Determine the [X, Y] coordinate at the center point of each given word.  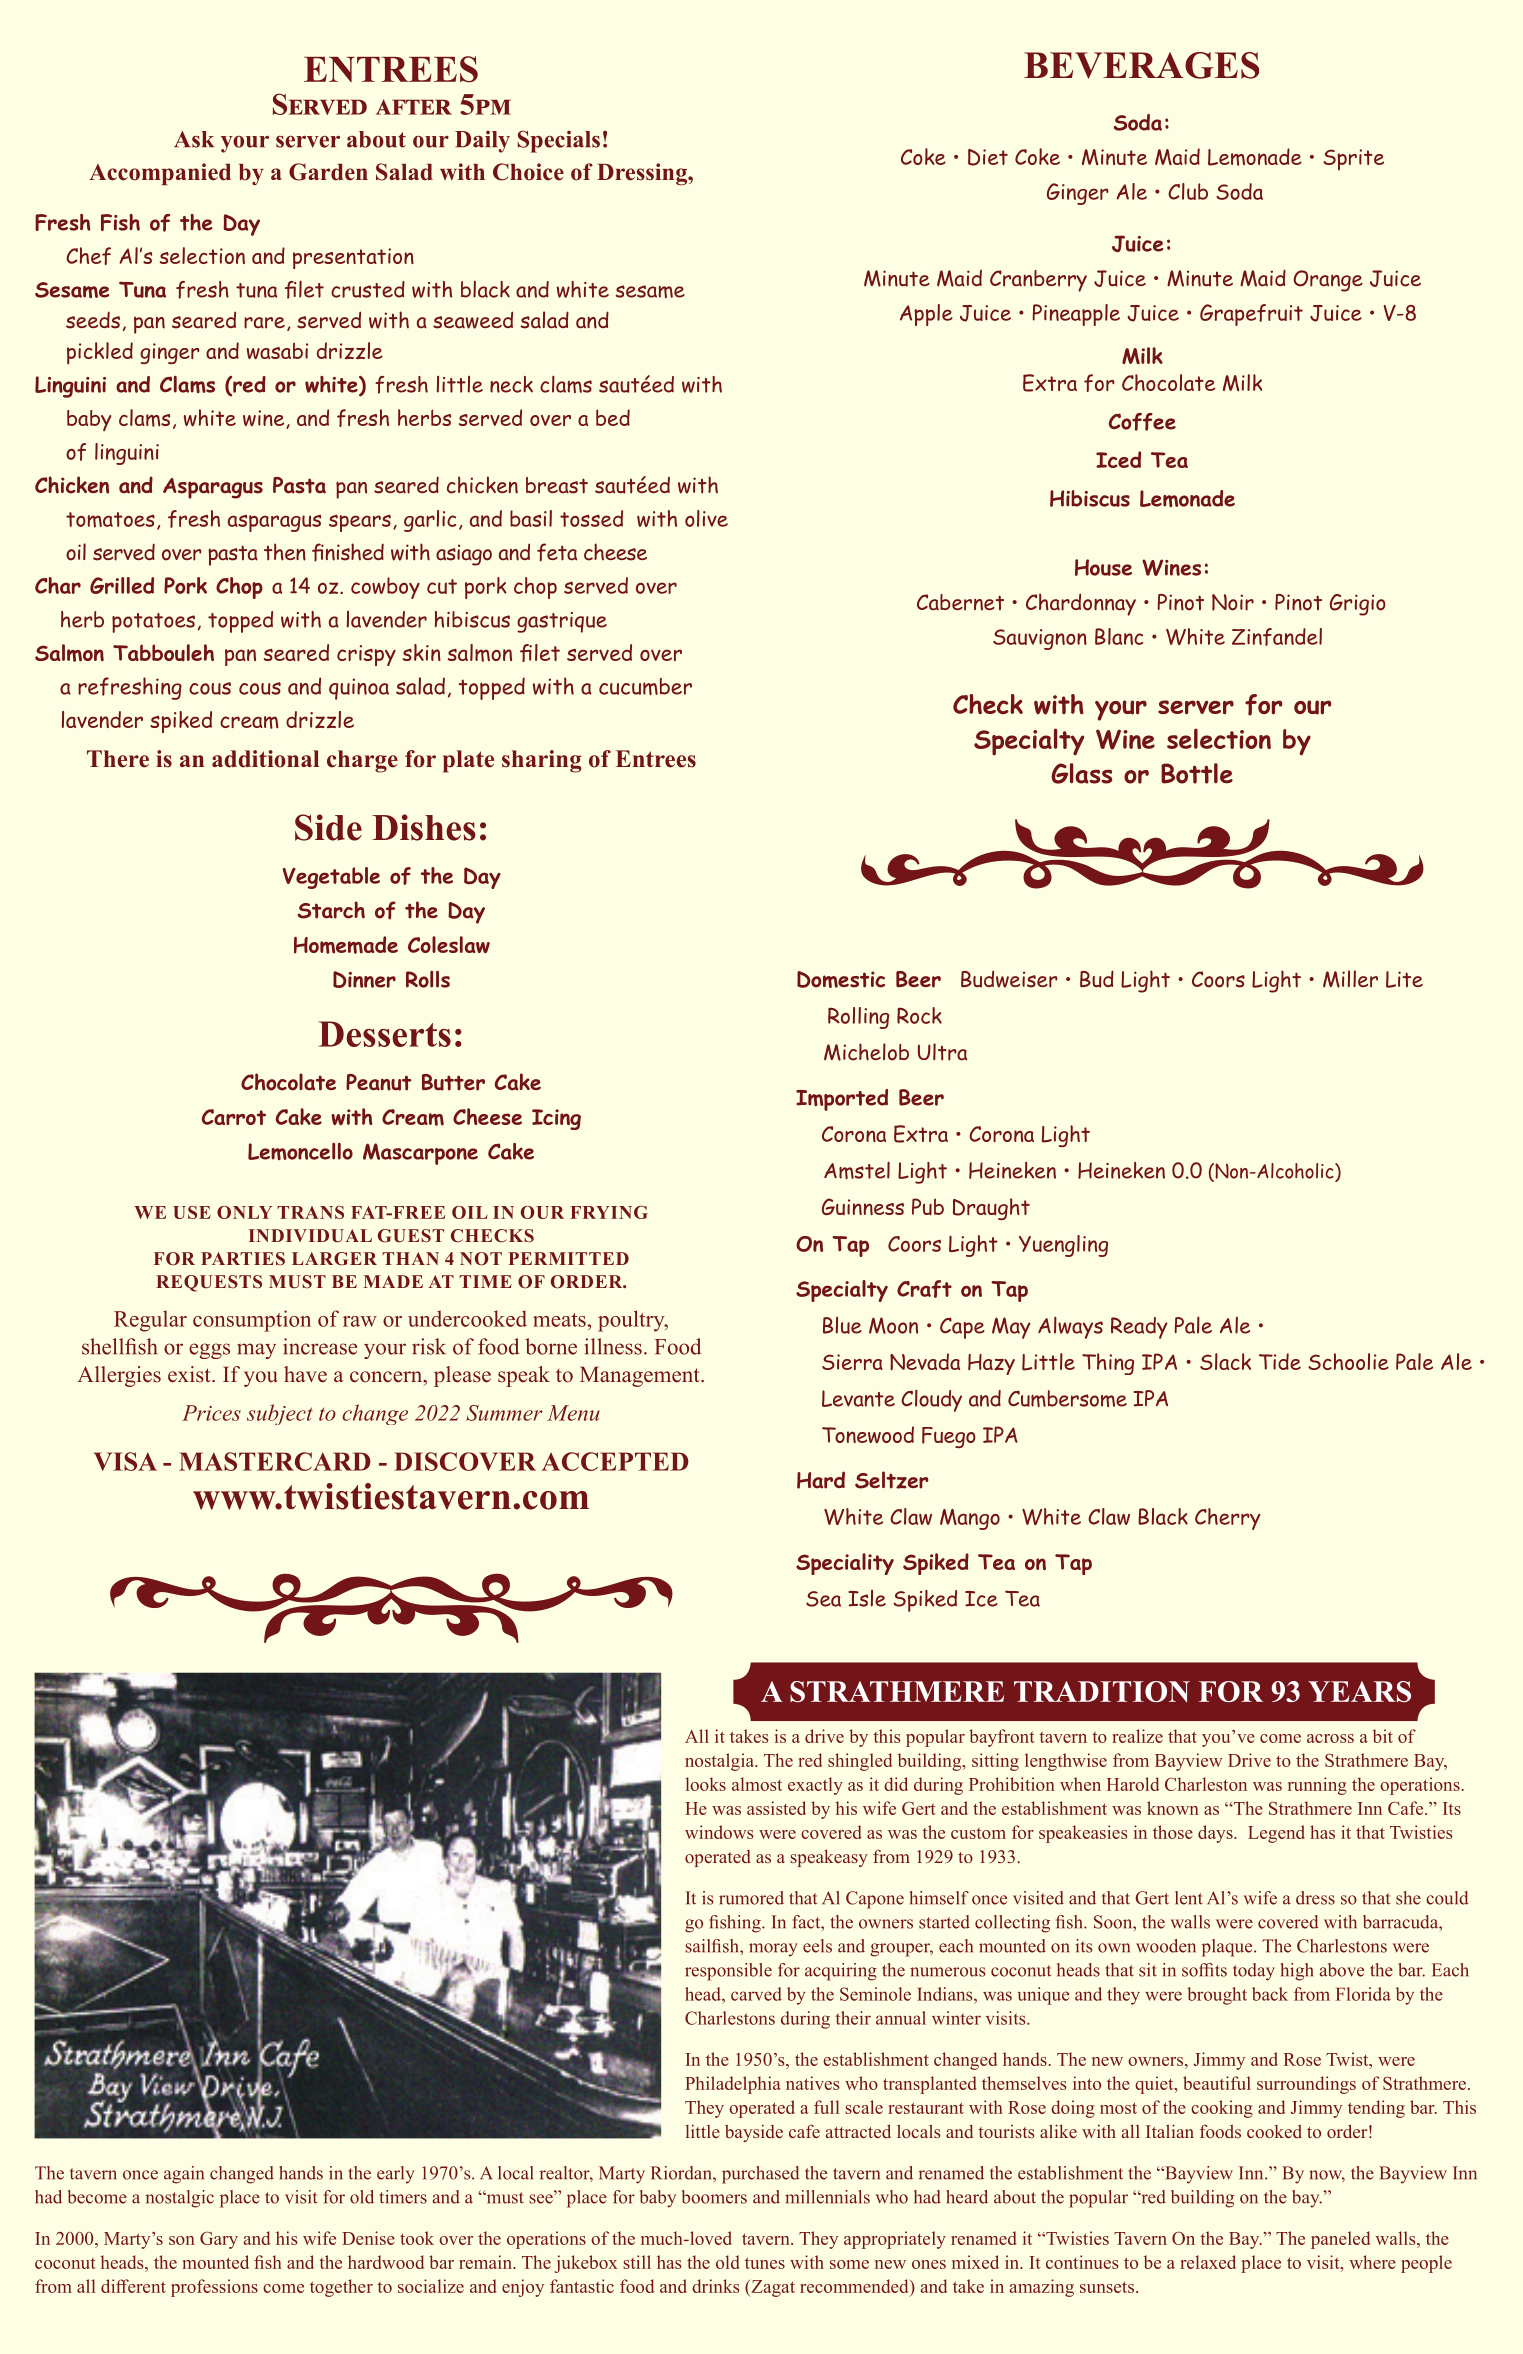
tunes [765, 2263]
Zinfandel [1277, 637]
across [1330, 1738]
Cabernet [960, 602]
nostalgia [721, 1762]
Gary [219, 2240]
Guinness [863, 1206]
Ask [194, 139]
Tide [1280, 1361]
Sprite [1353, 159]
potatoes [153, 623]
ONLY [244, 1212]
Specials [559, 141]
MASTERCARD [275, 1461]
